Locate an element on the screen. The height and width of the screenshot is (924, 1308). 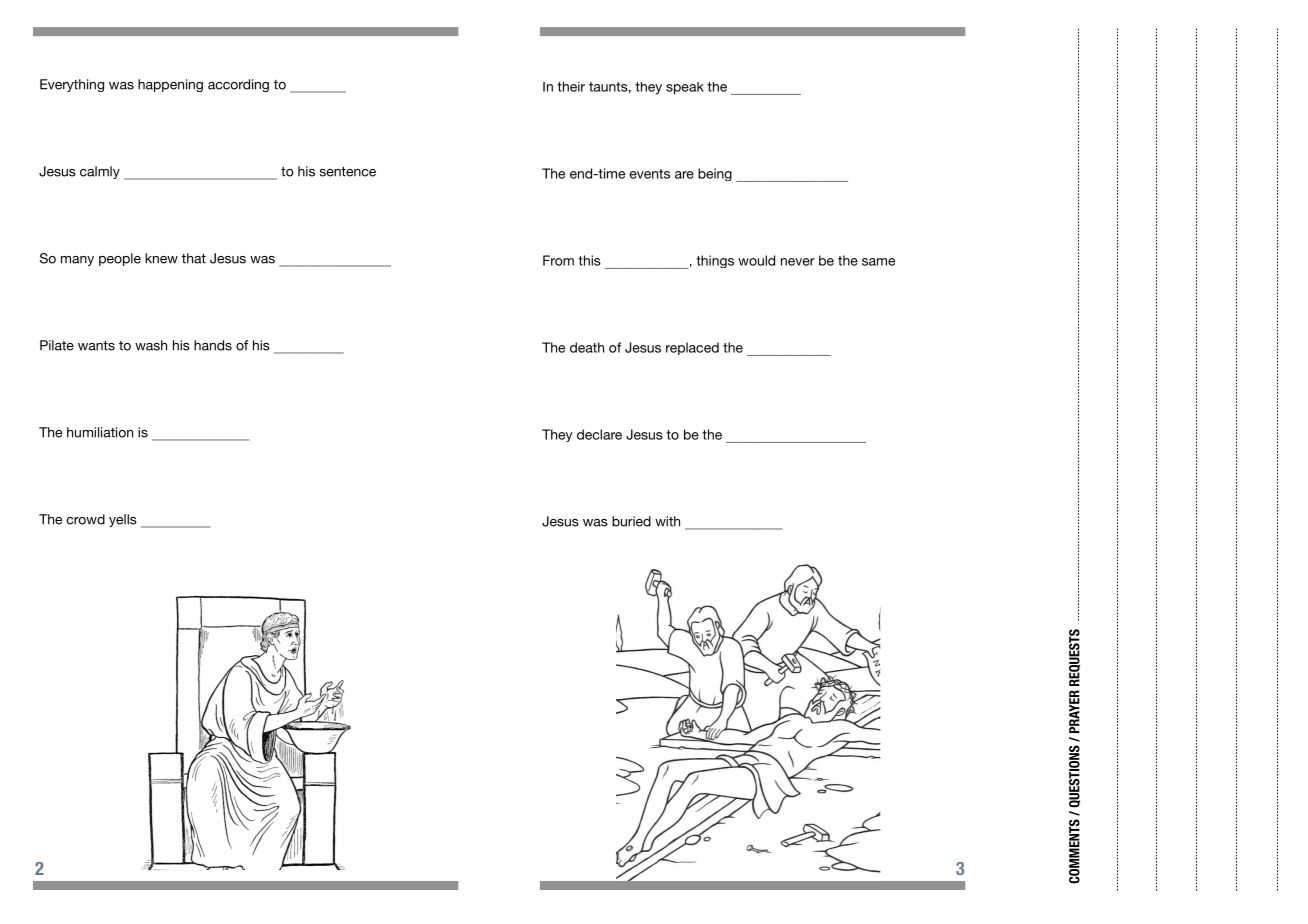
speak is located at coordinates (685, 88).
